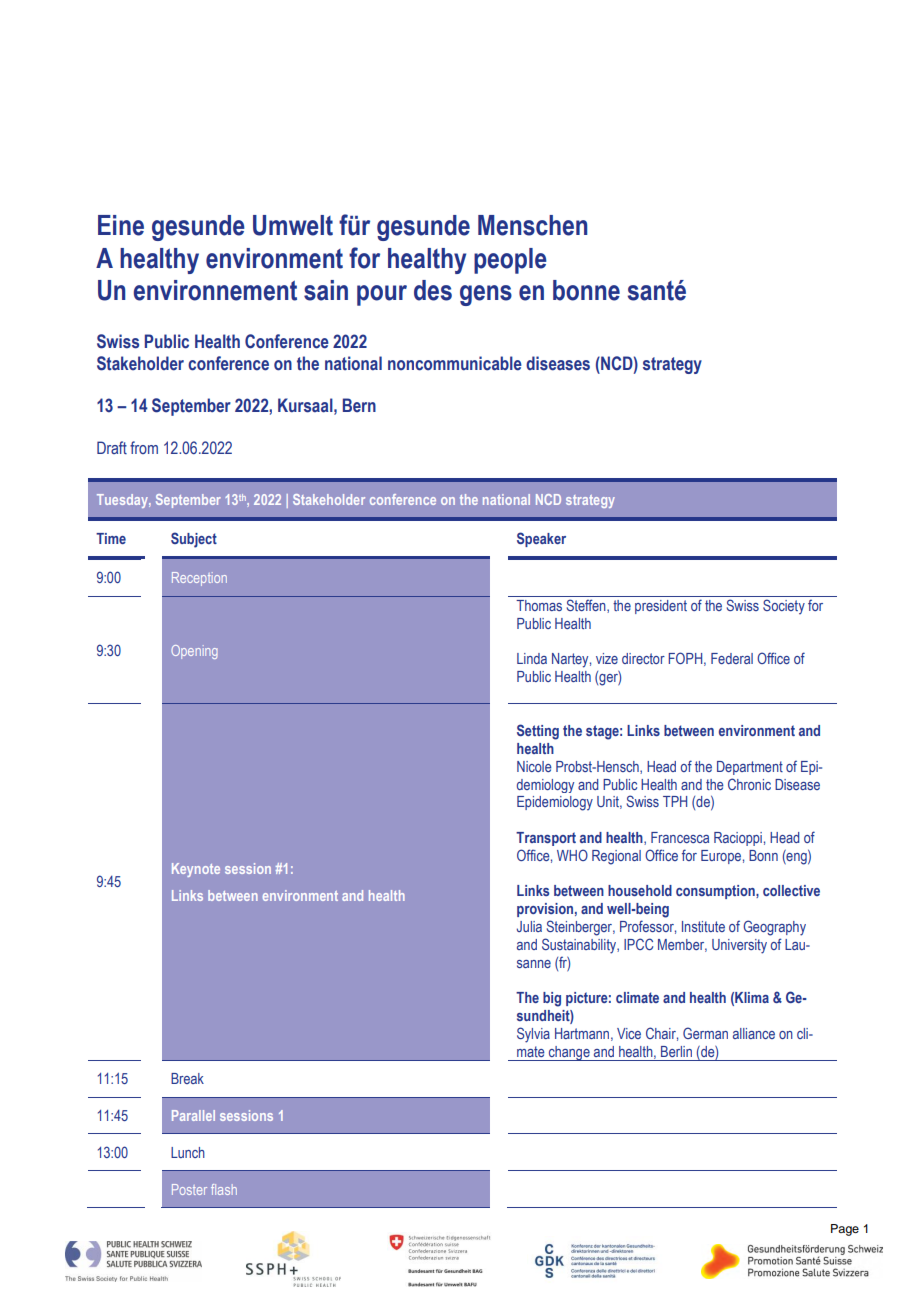 This screenshot has width=924, height=1308. What do you see at coordinates (529, 926) in the screenshot?
I see `Julia` at bounding box center [529, 926].
